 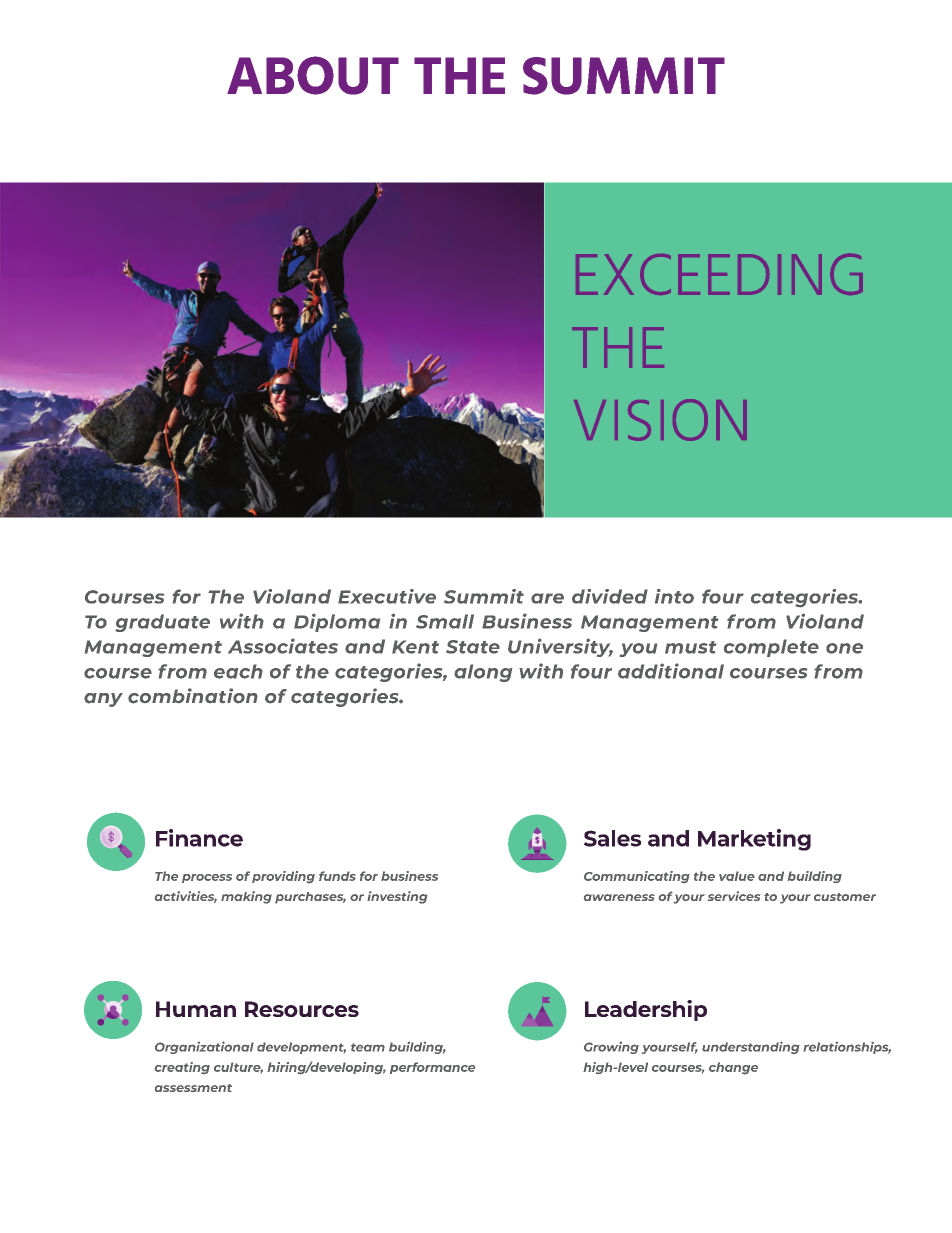 What do you see at coordinates (162, 623) in the screenshot?
I see `graduate` at bounding box center [162, 623].
